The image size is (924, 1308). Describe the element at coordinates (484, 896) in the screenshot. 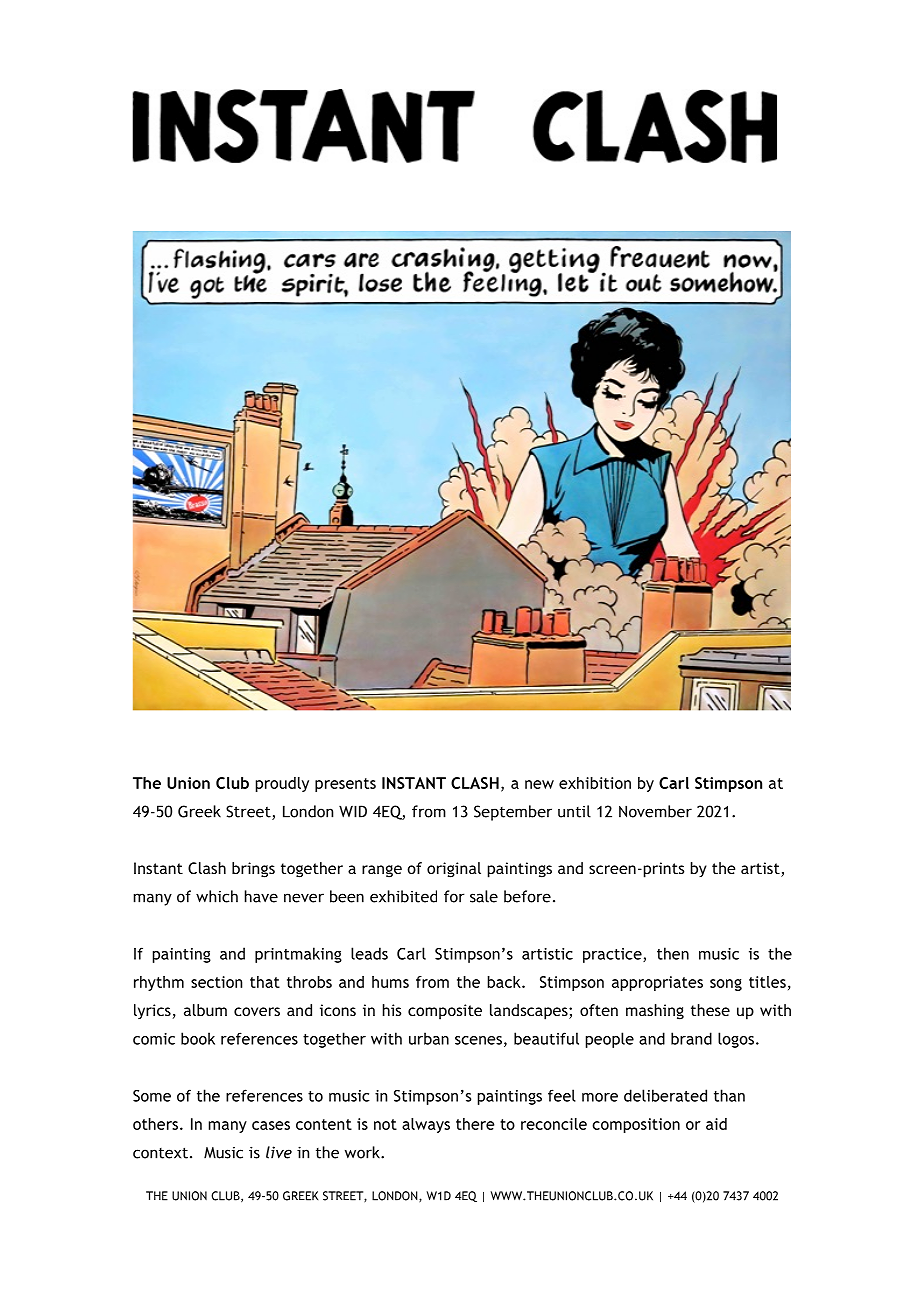

I see `sale` at that location.
